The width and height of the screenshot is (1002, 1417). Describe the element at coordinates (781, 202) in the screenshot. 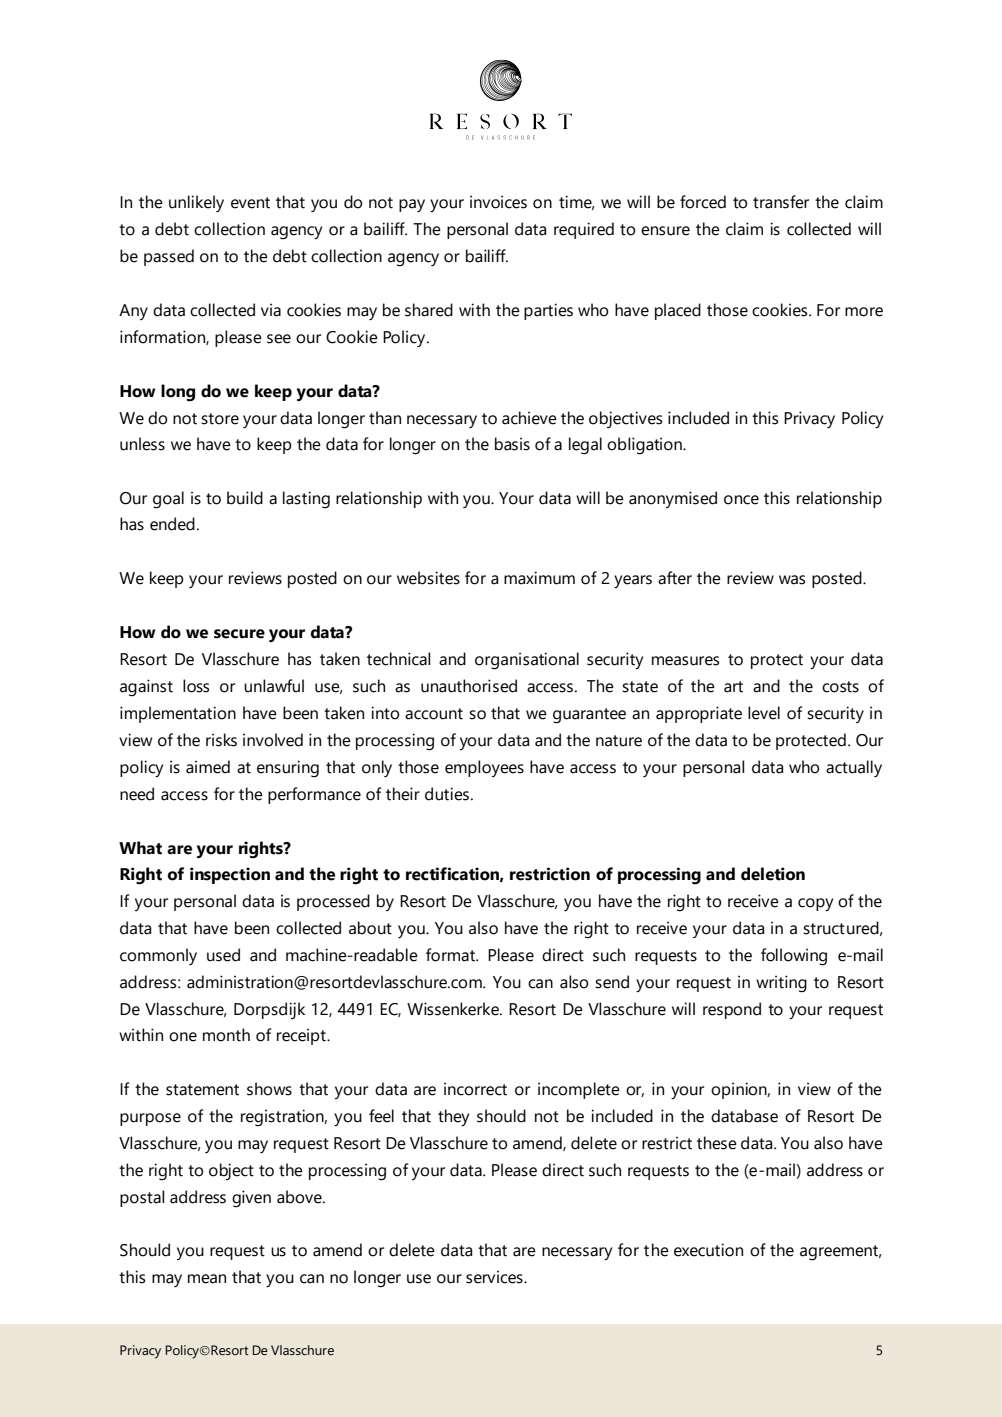

I see `transfer` at that location.
